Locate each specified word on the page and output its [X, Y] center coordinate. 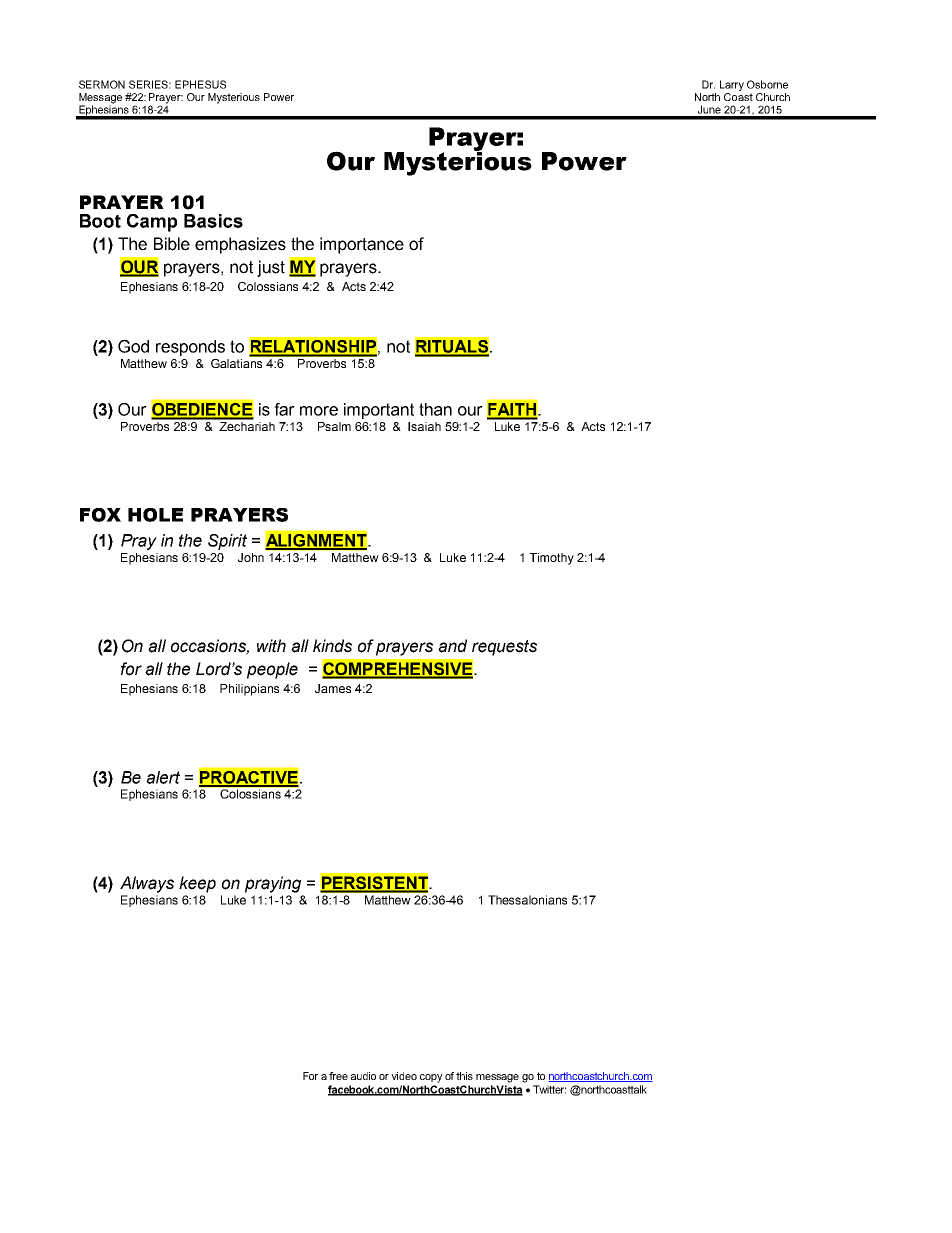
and [452, 646]
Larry [732, 85]
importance [362, 245]
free [338, 1076]
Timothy [552, 559]
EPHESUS [200, 84]
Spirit [227, 542]
